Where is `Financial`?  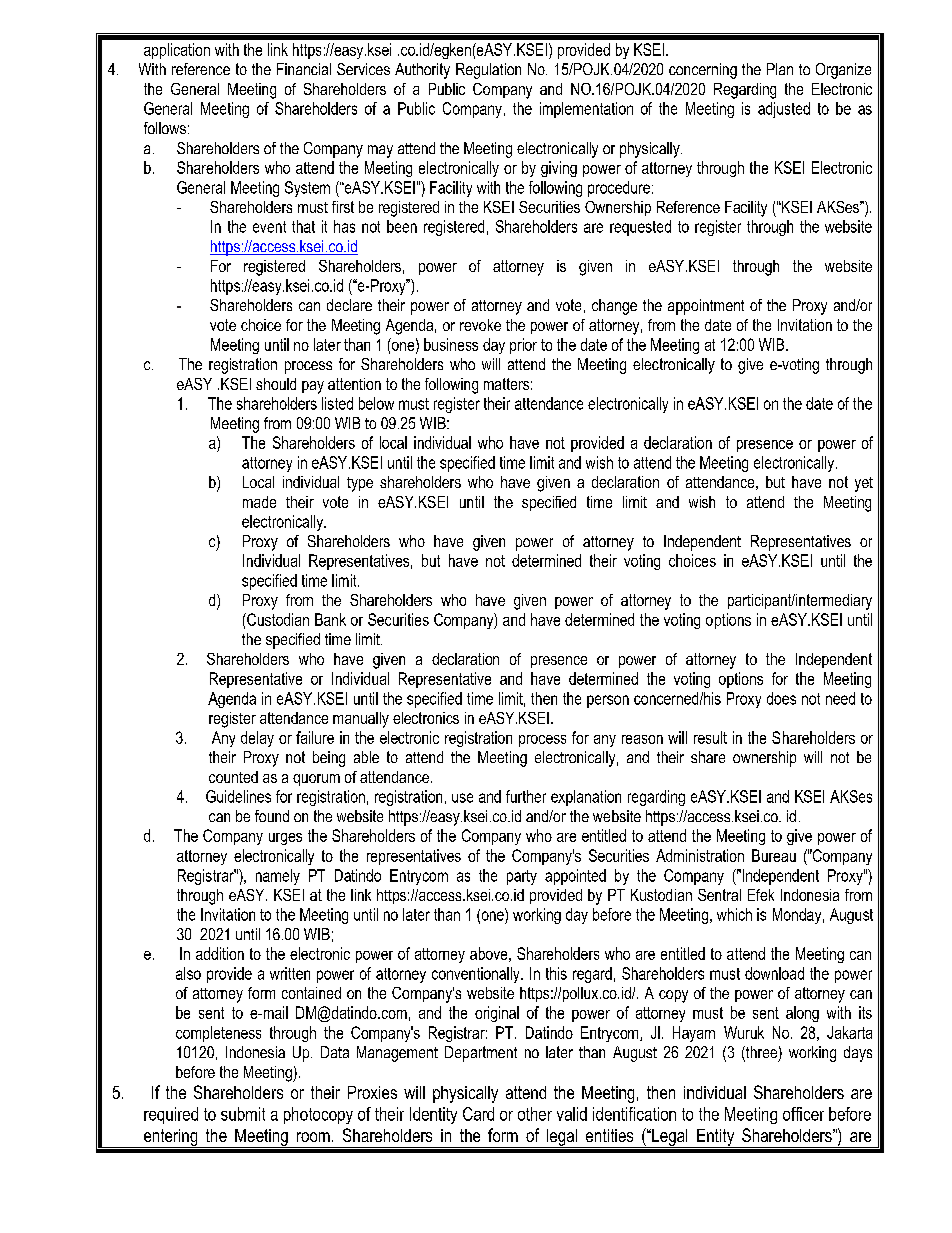
Financial is located at coordinates (304, 69).
